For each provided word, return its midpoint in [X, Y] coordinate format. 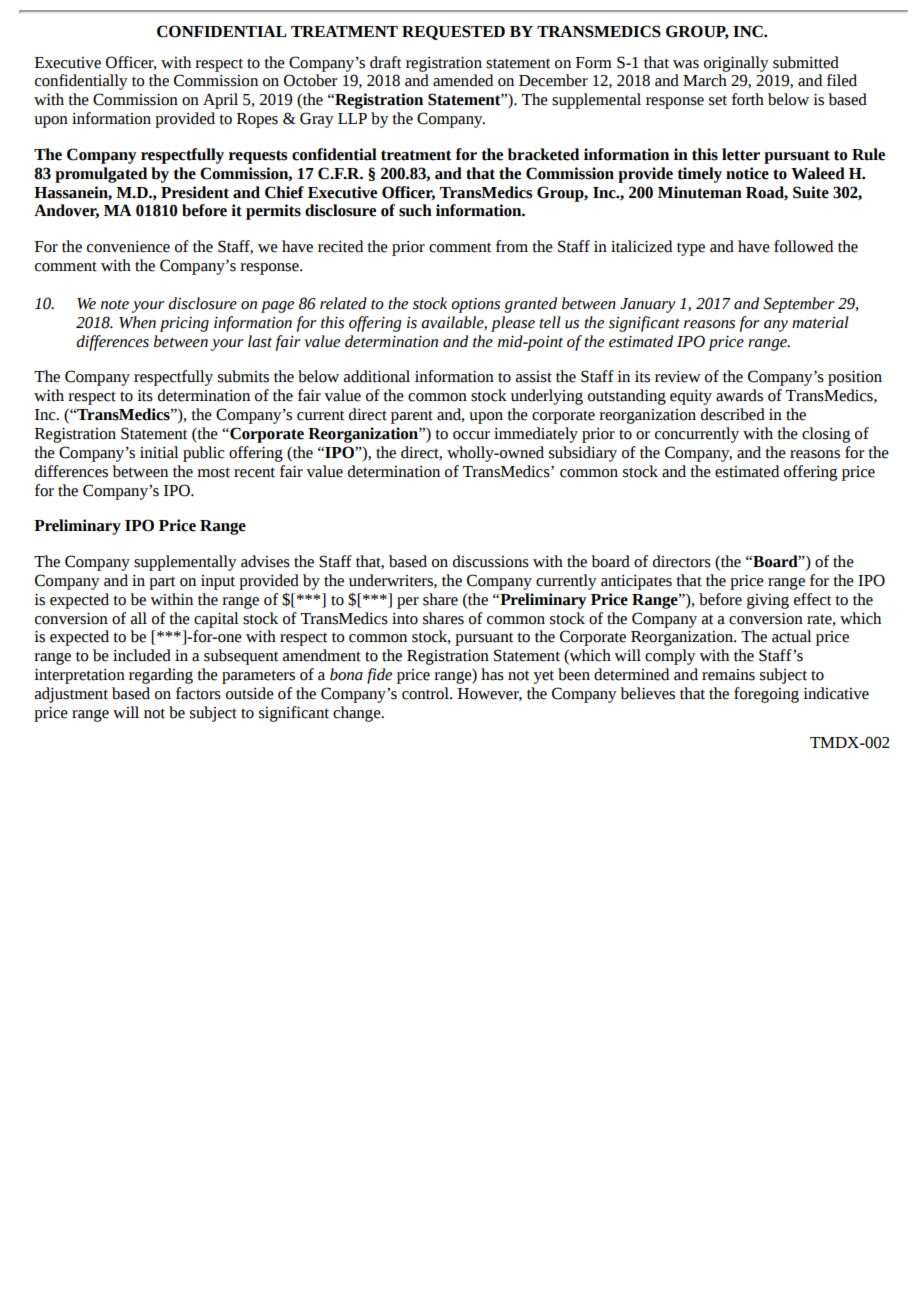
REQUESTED [453, 32]
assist [534, 377]
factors [198, 693]
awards [739, 395]
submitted [806, 62]
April [220, 101]
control [426, 693]
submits [243, 376]
